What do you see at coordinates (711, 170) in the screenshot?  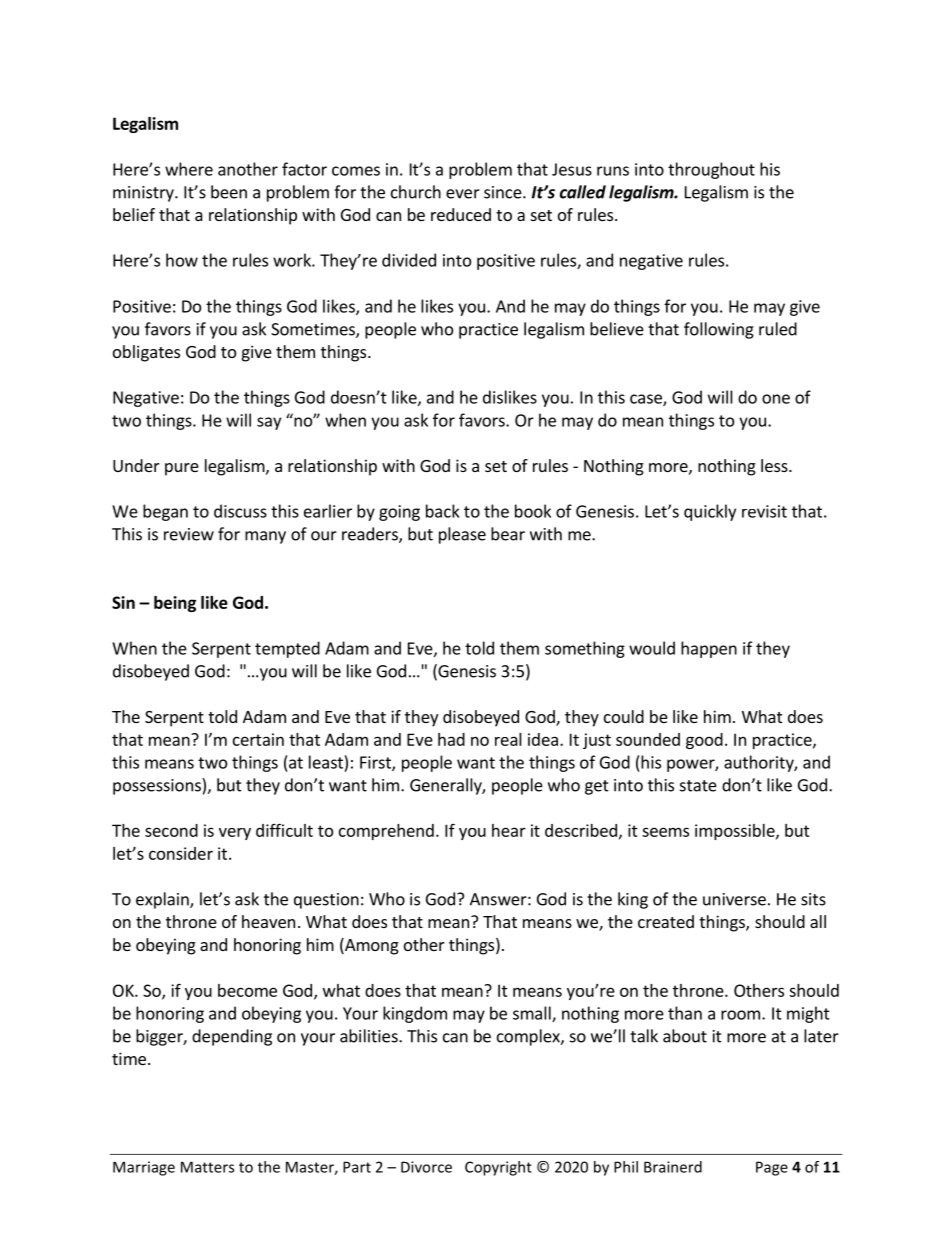 I see `throughout` at bounding box center [711, 170].
